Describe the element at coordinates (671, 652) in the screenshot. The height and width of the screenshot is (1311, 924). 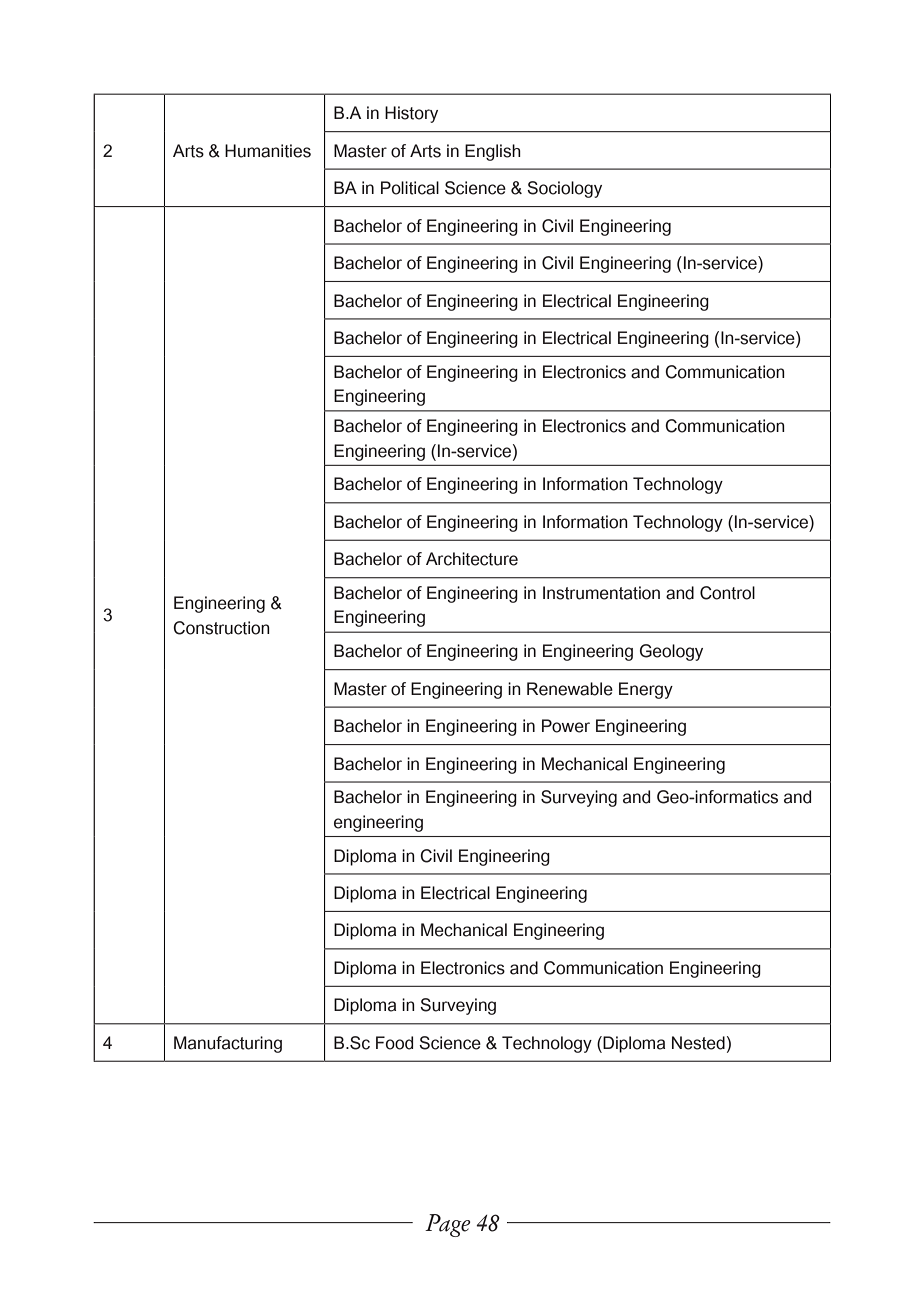
I see `Geology` at that location.
